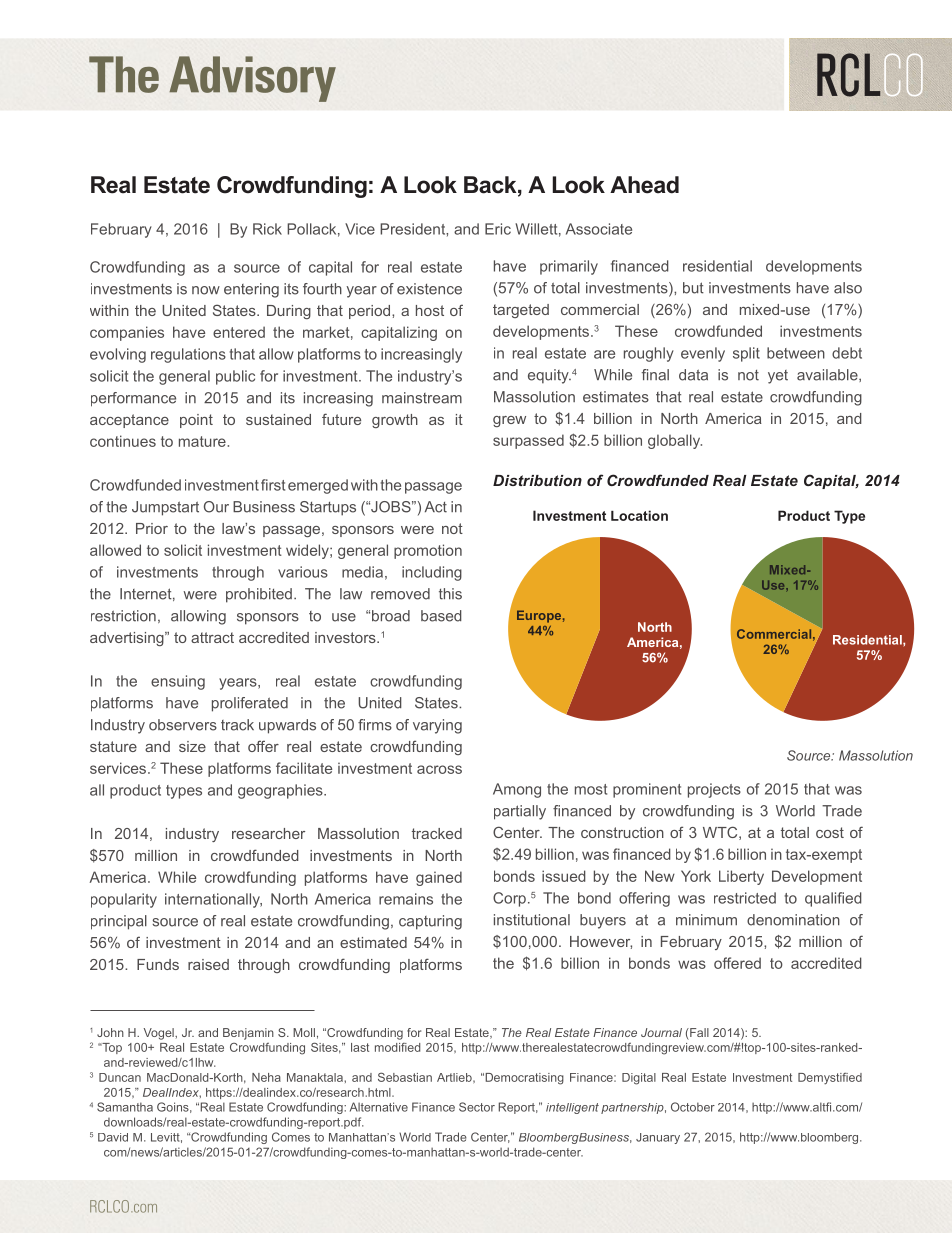 This page has width=952, height=1233. What do you see at coordinates (520, 812) in the page?
I see `partially` at bounding box center [520, 812].
